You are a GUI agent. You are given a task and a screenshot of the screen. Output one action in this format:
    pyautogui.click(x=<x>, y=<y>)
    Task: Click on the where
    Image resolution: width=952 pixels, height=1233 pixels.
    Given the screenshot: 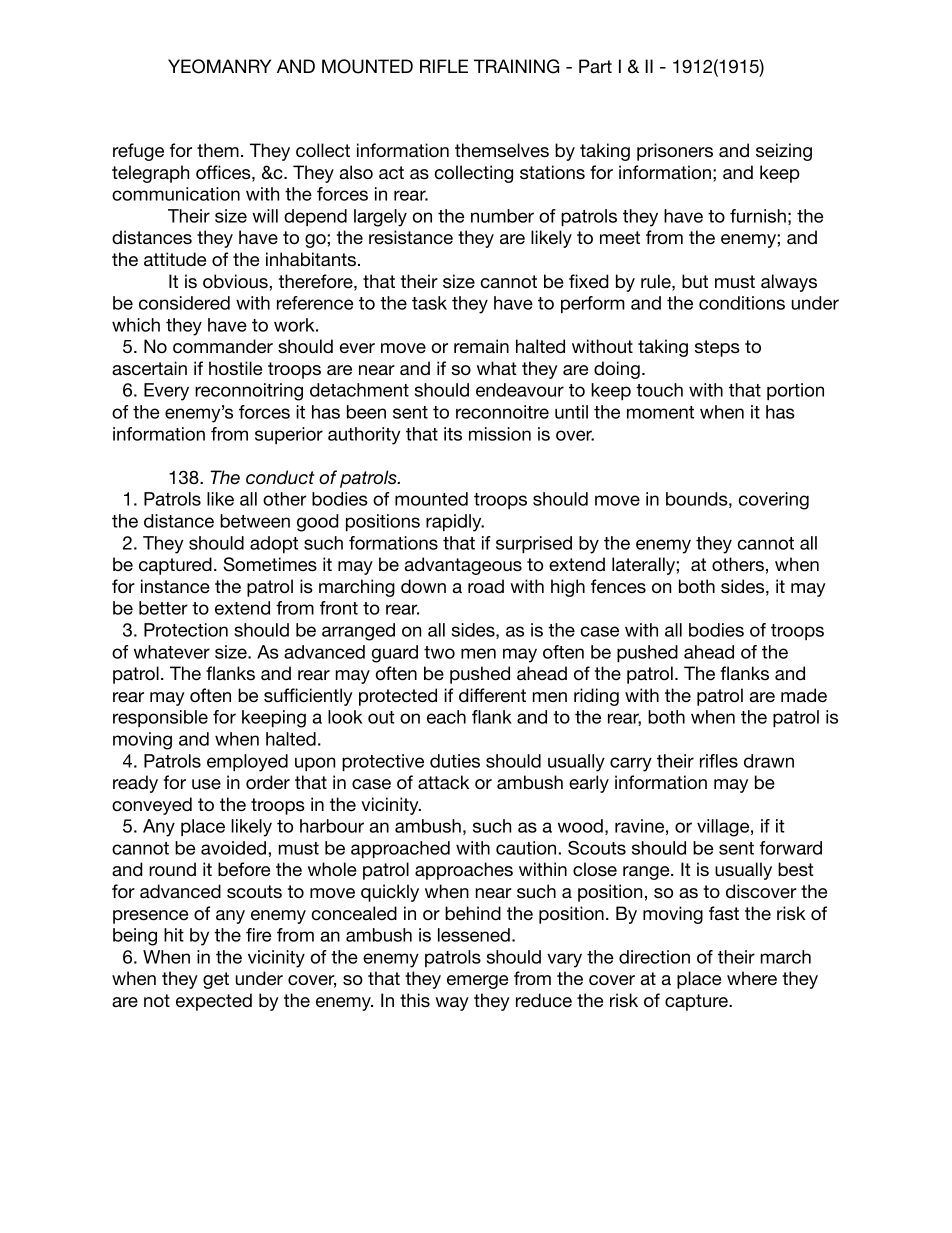 What is the action you would take?
    pyautogui.click(x=752, y=978)
